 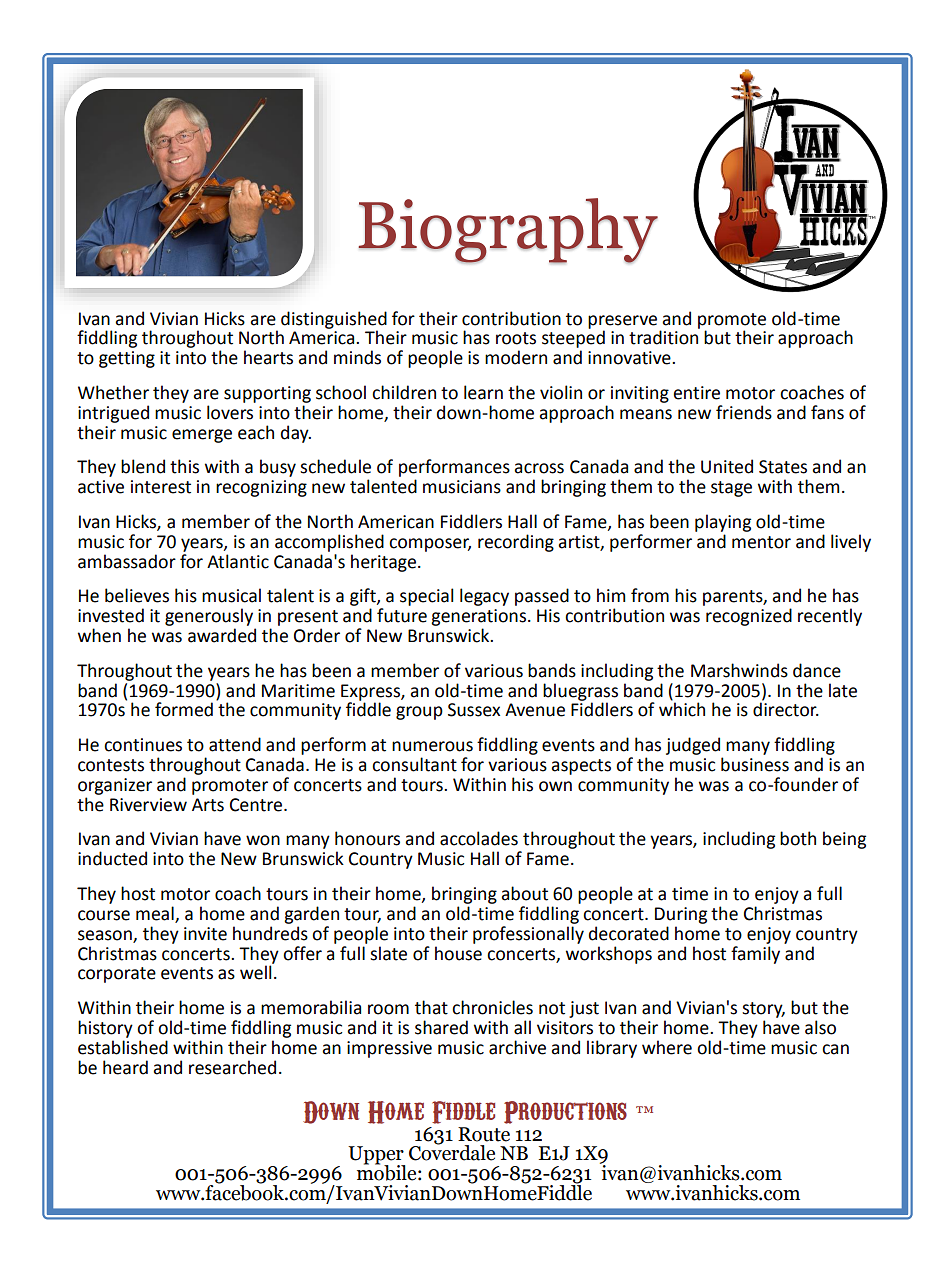 What do you see at coordinates (474, 710) in the screenshot?
I see `Sussex` at bounding box center [474, 710].
